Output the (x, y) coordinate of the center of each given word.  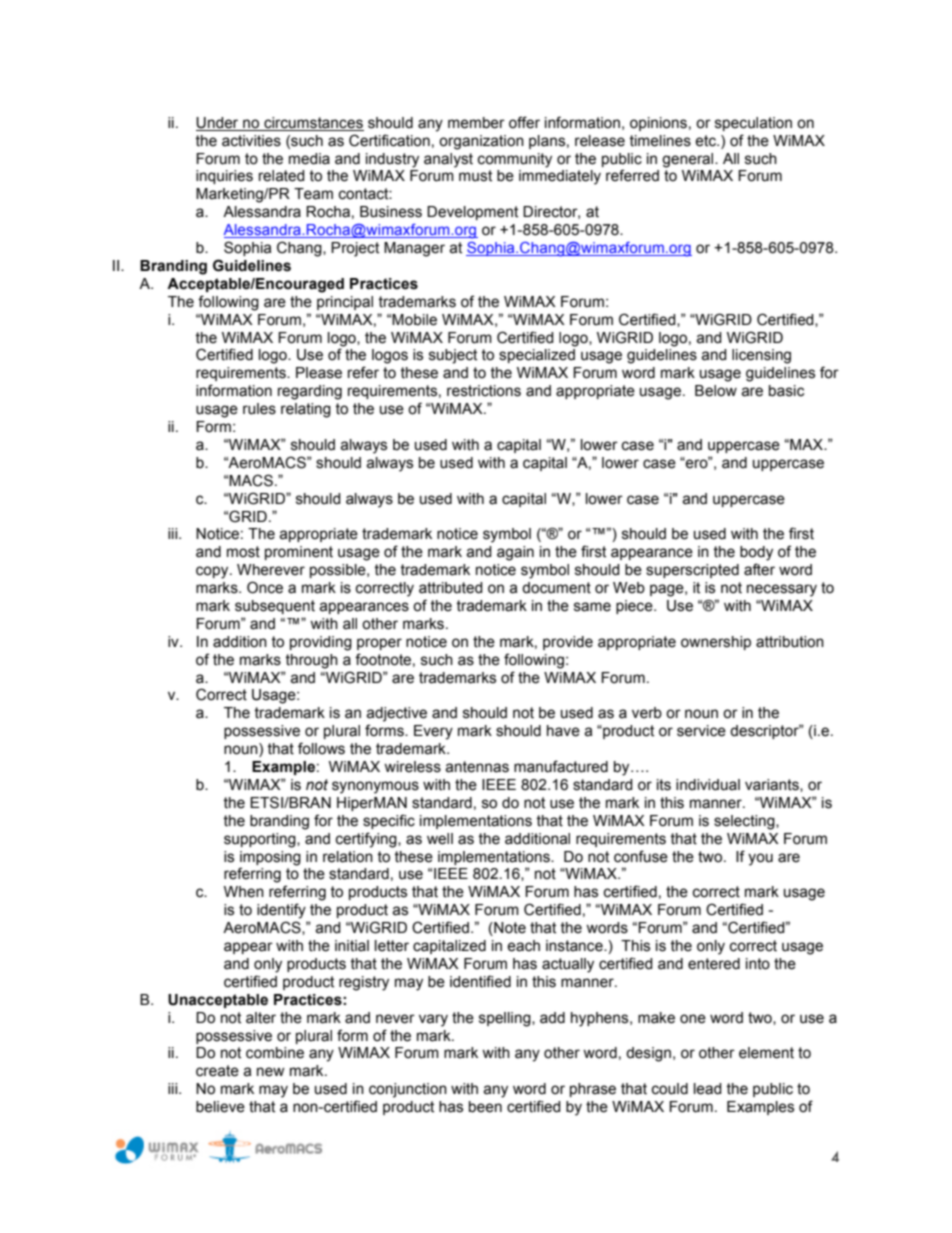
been (485, 1107)
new (271, 1072)
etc (706, 141)
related (282, 176)
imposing (270, 858)
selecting (745, 822)
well (440, 839)
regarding (310, 392)
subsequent (275, 607)
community (515, 160)
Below (716, 391)
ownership (716, 643)
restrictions (484, 391)
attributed (451, 588)
